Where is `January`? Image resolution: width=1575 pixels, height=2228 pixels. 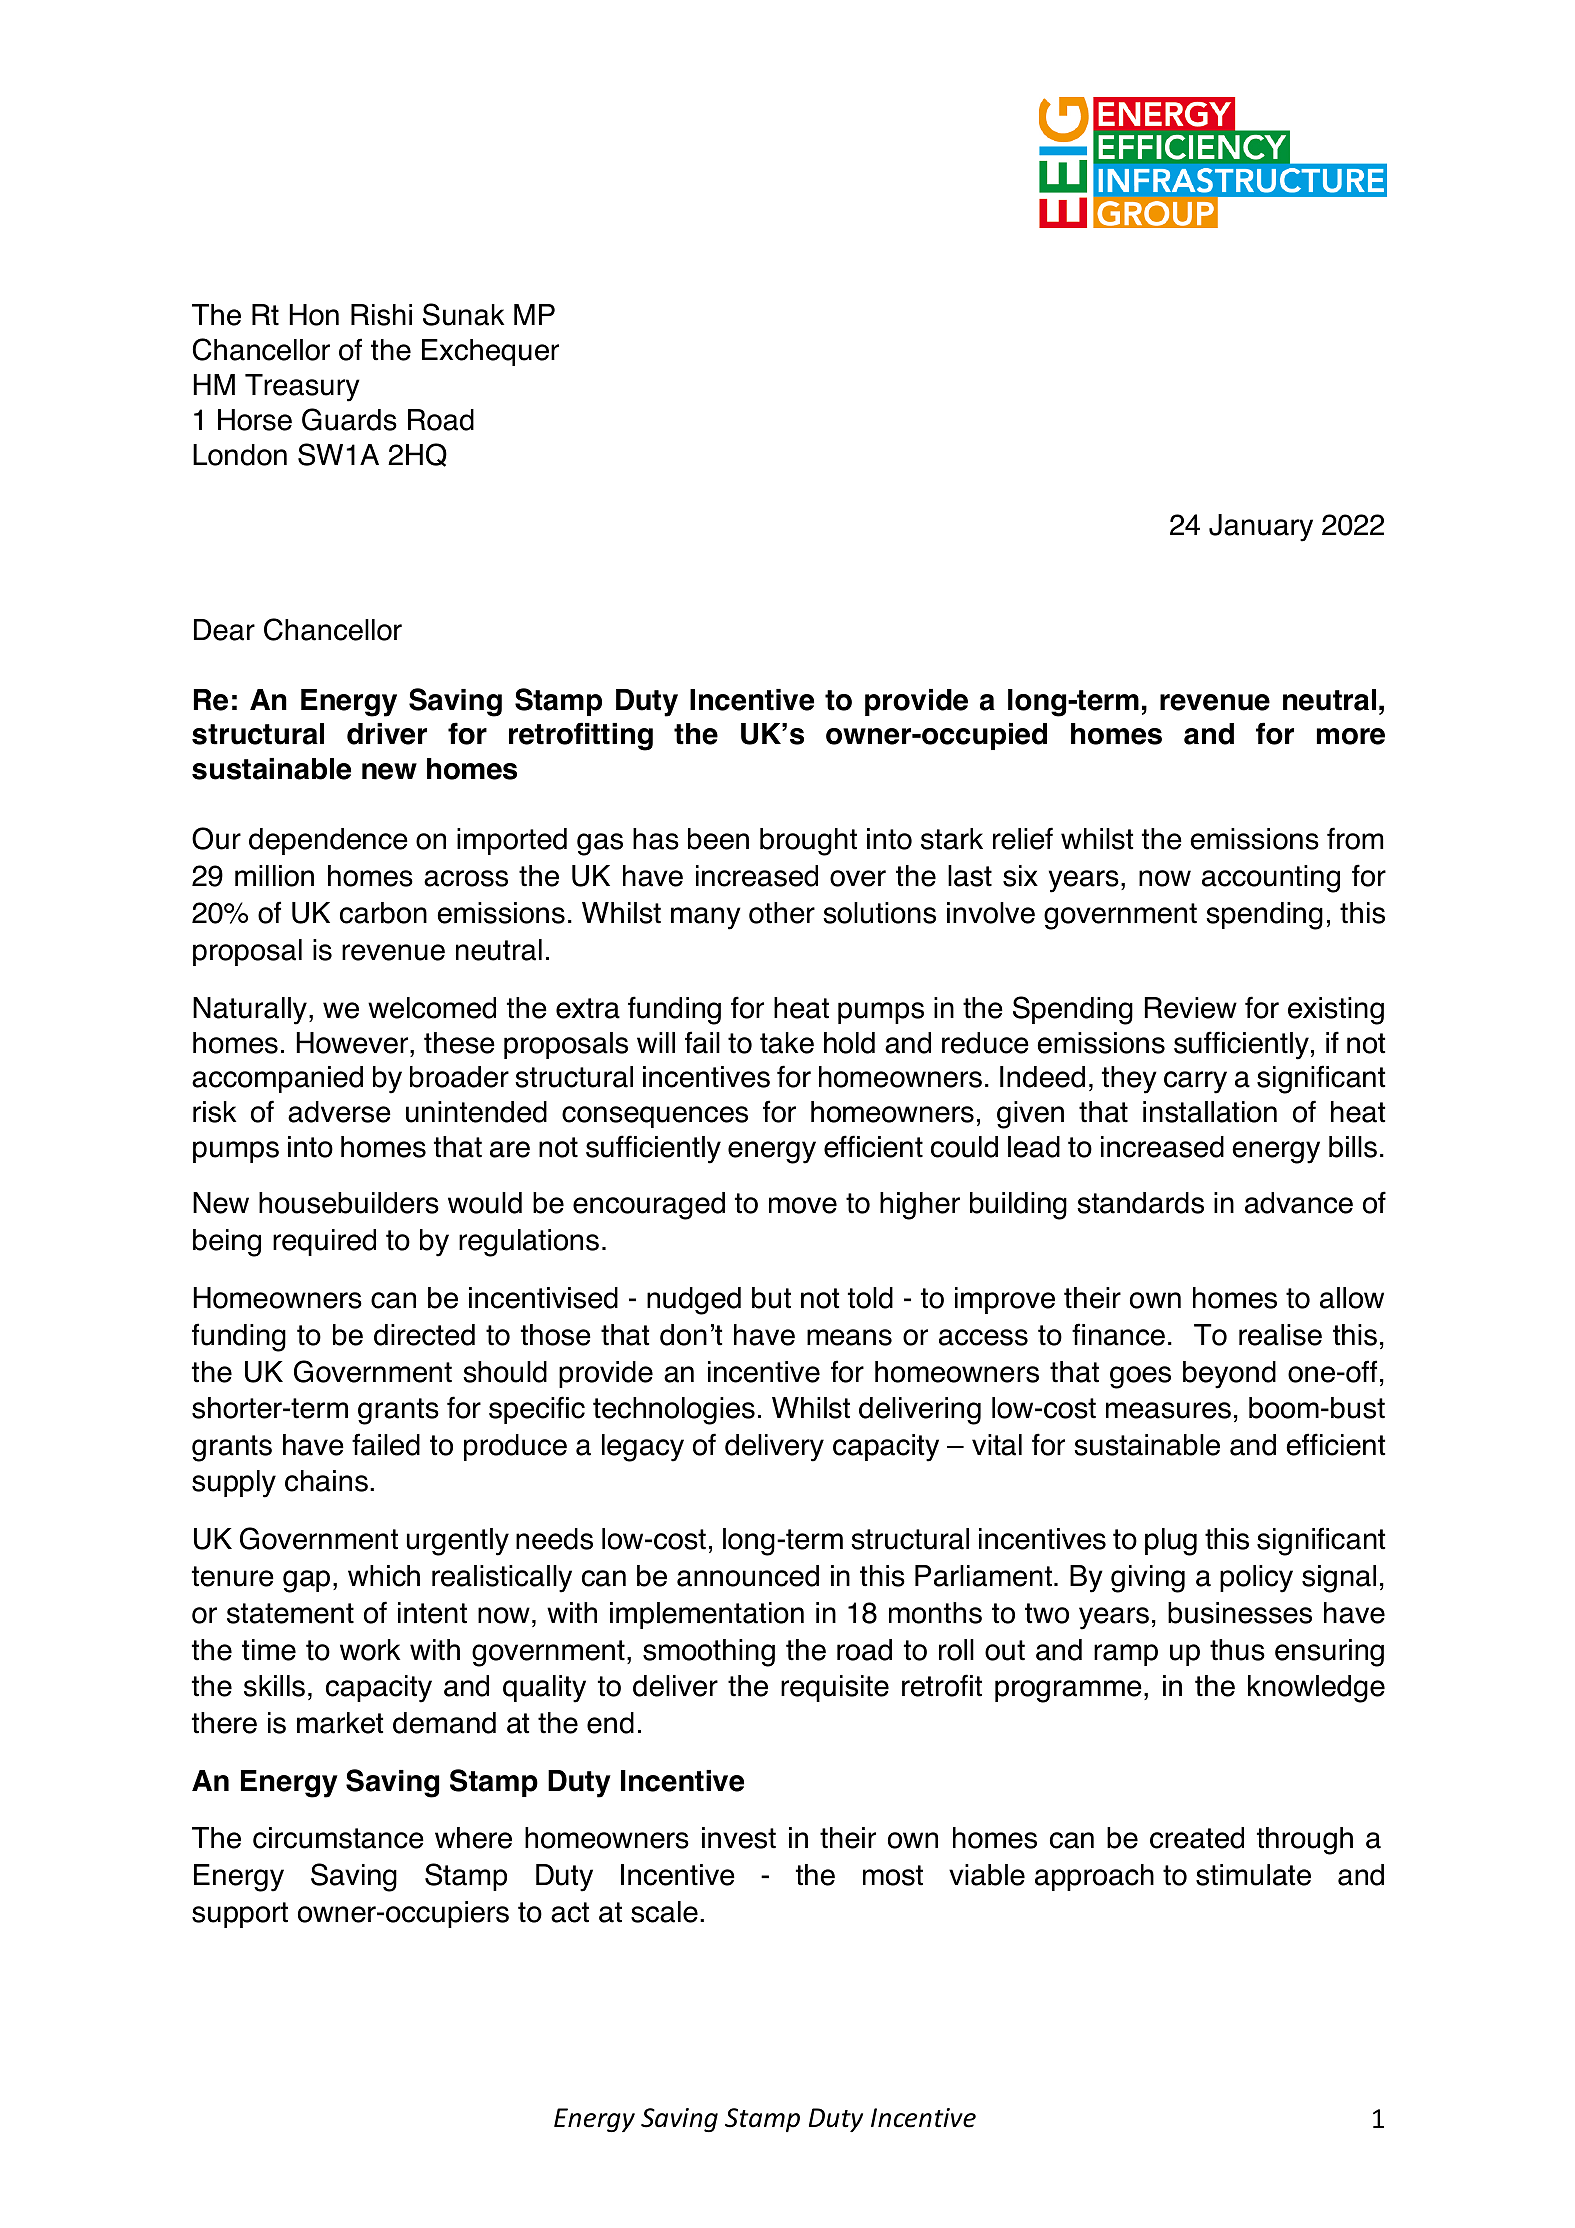
January is located at coordinates (1261, 528).
